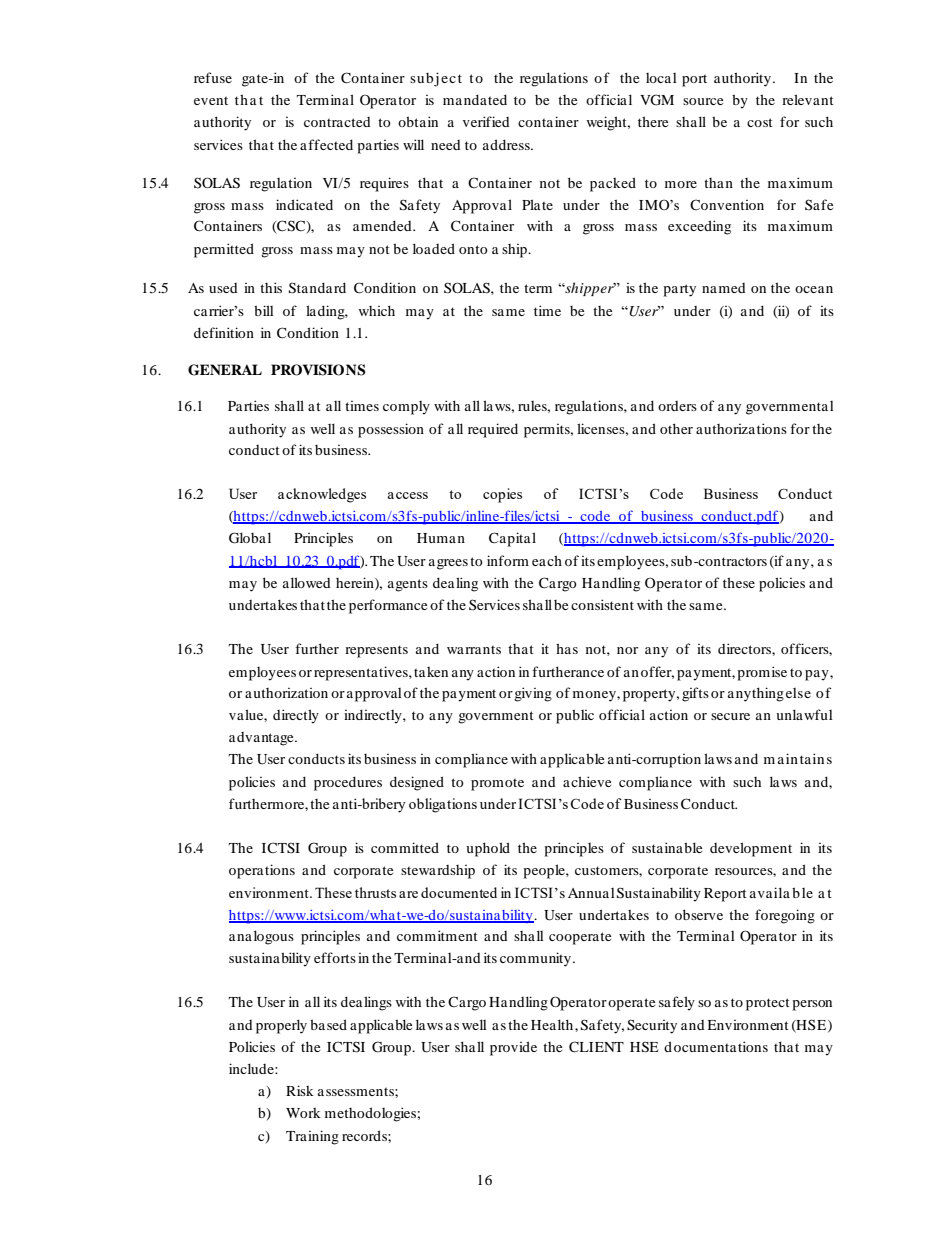 This screenshot has width=952, height=1233. What do you see at coordinates (262, 871) in the screenshot?
I see `operations` at bounding box center [262, 871].
